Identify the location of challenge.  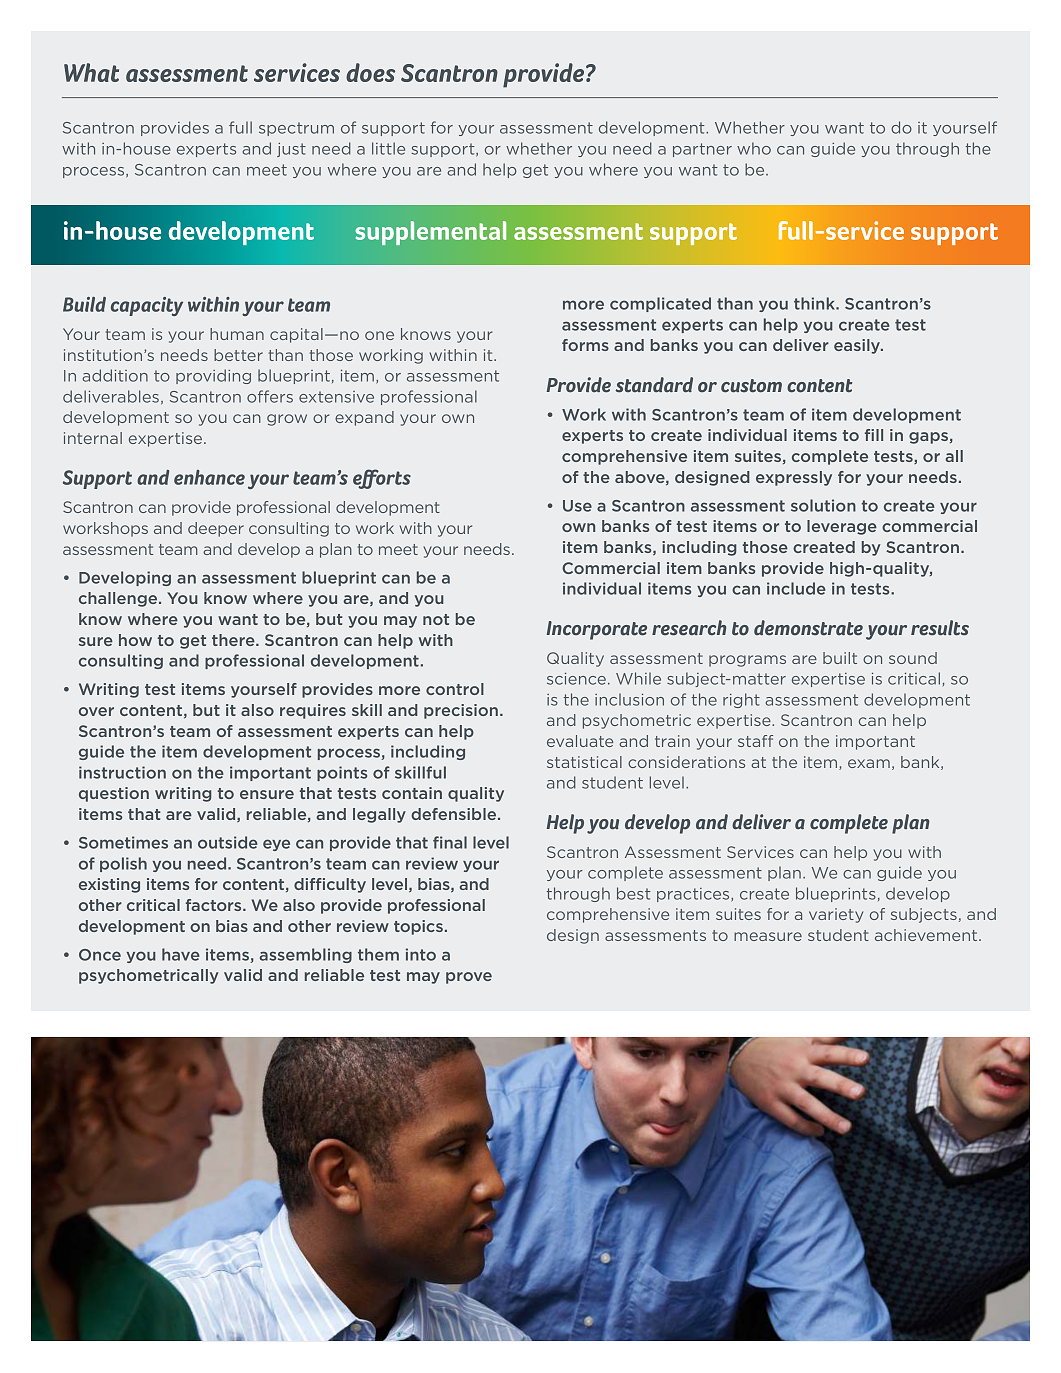
(119, 599).
